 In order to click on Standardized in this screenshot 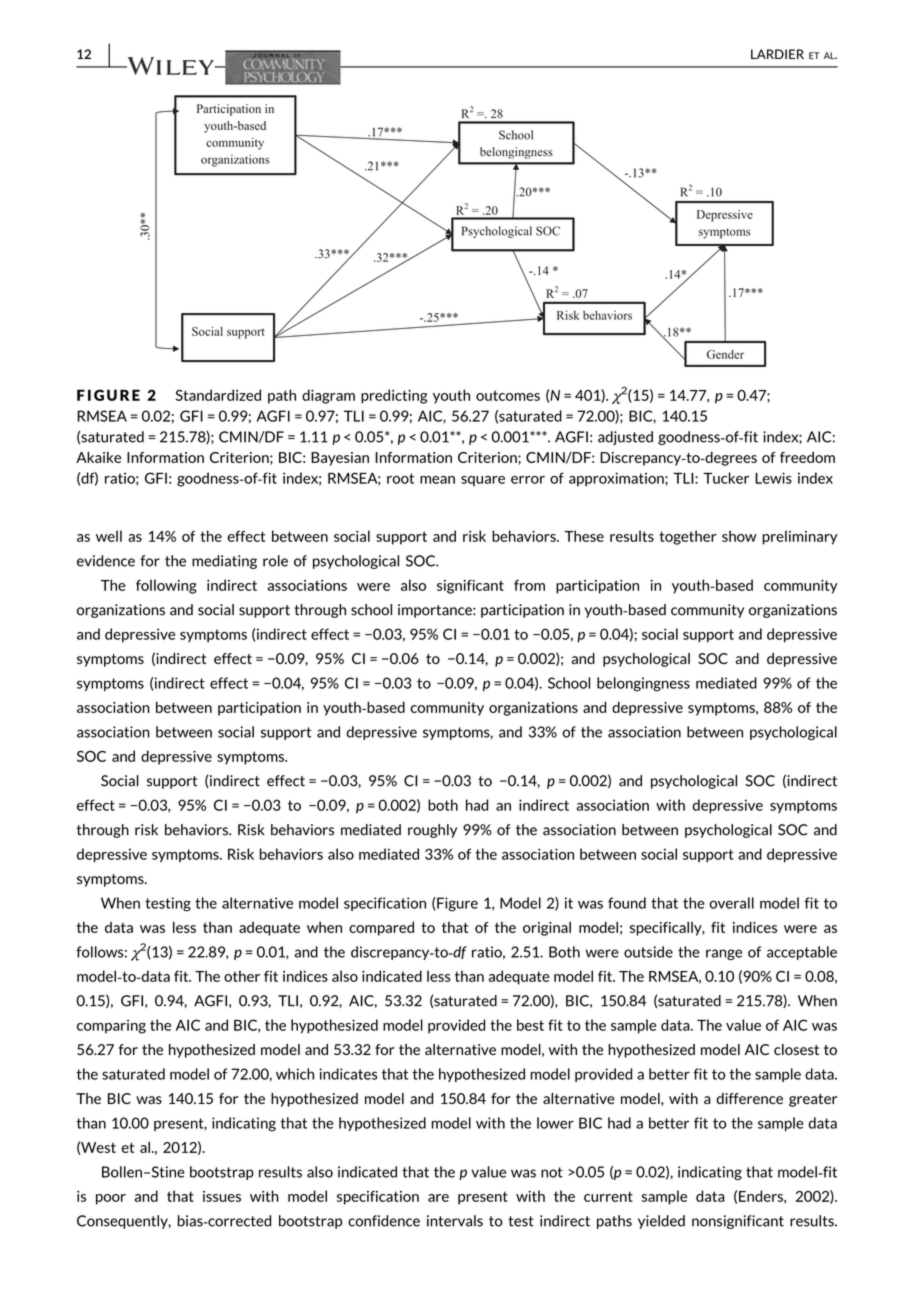, I will do `click(218, 395)`.
